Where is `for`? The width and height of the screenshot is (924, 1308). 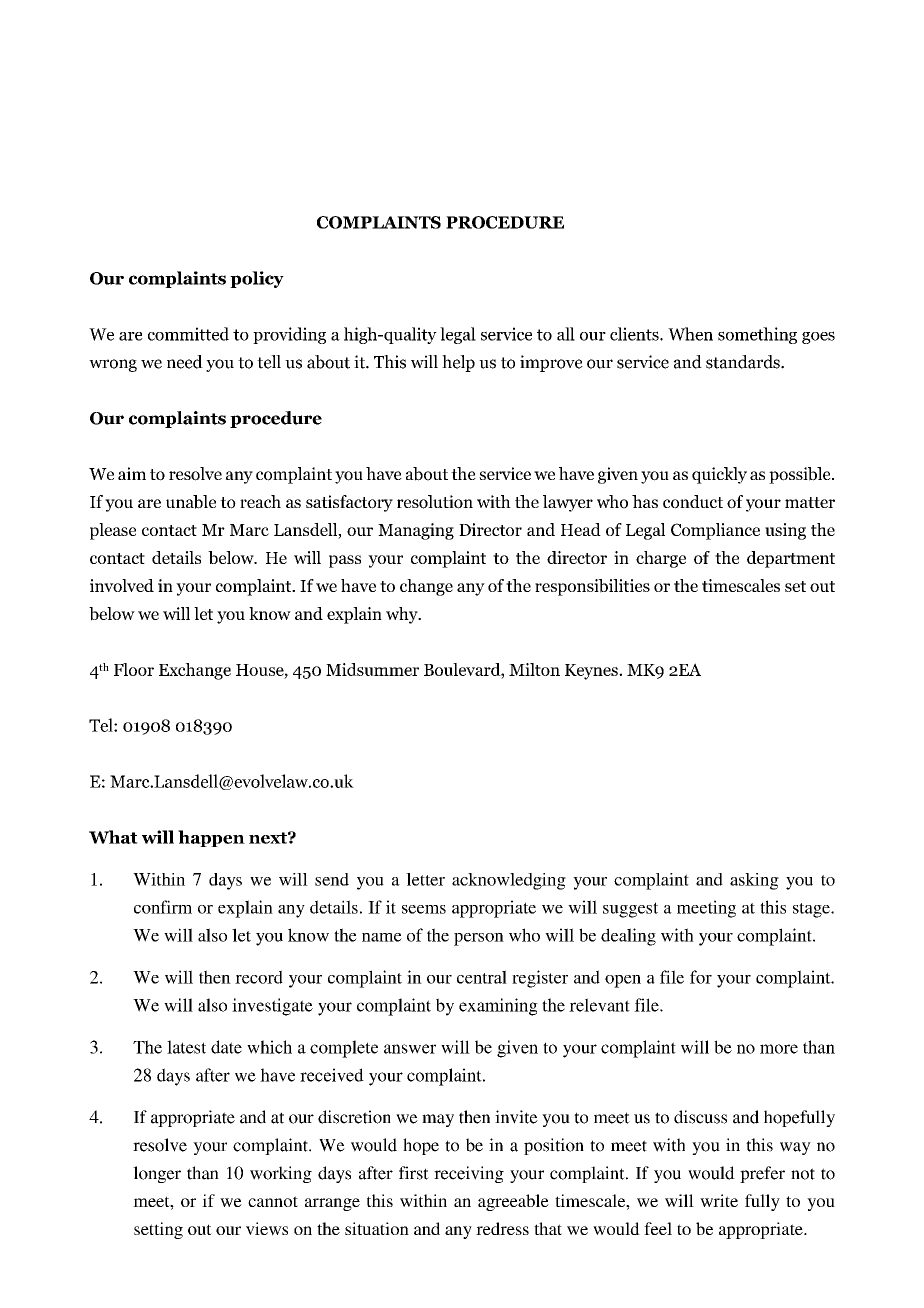 for is located at coordinates (701, 977).
